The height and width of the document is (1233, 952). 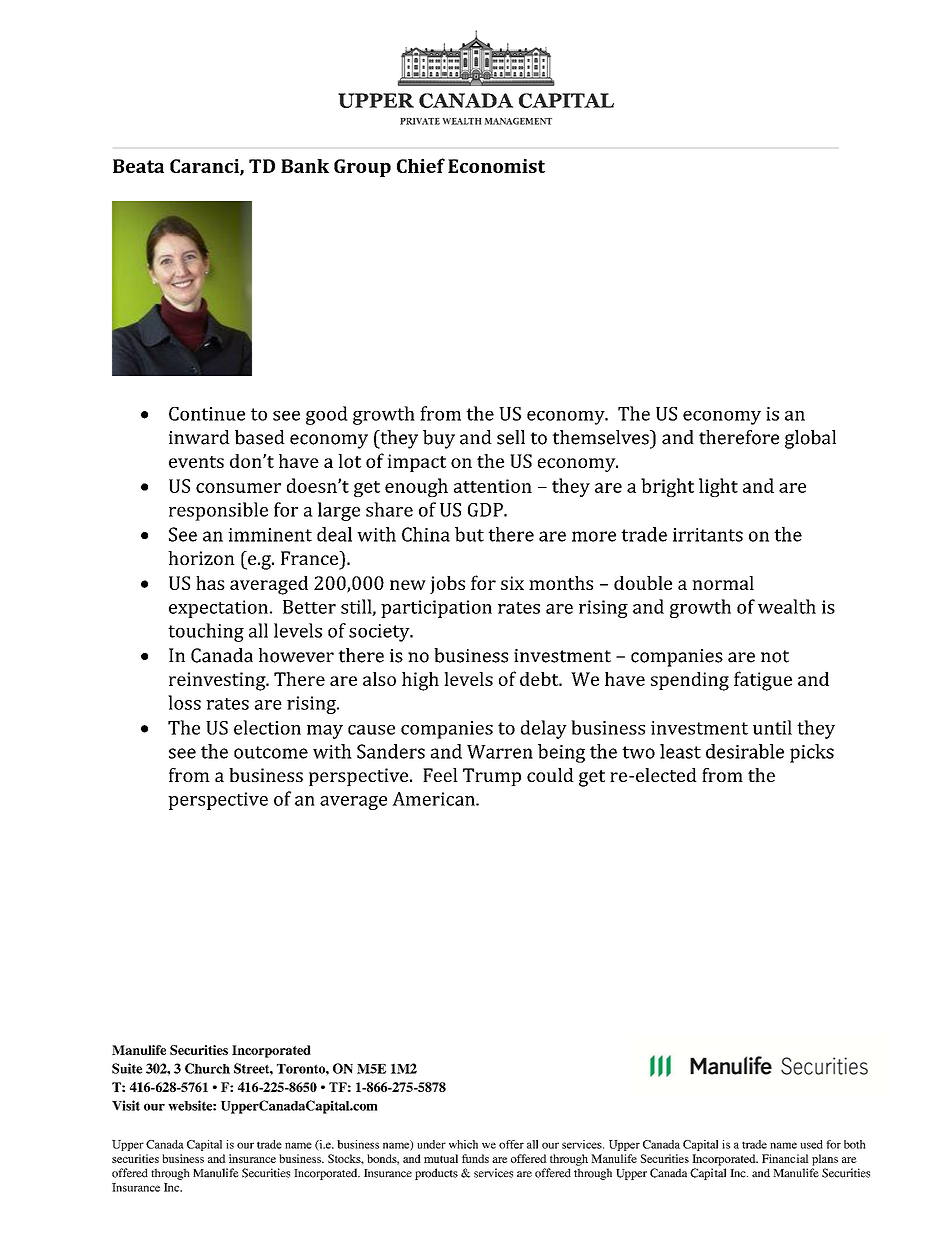 I want to click on desirable, so click(x=745, y=751).
